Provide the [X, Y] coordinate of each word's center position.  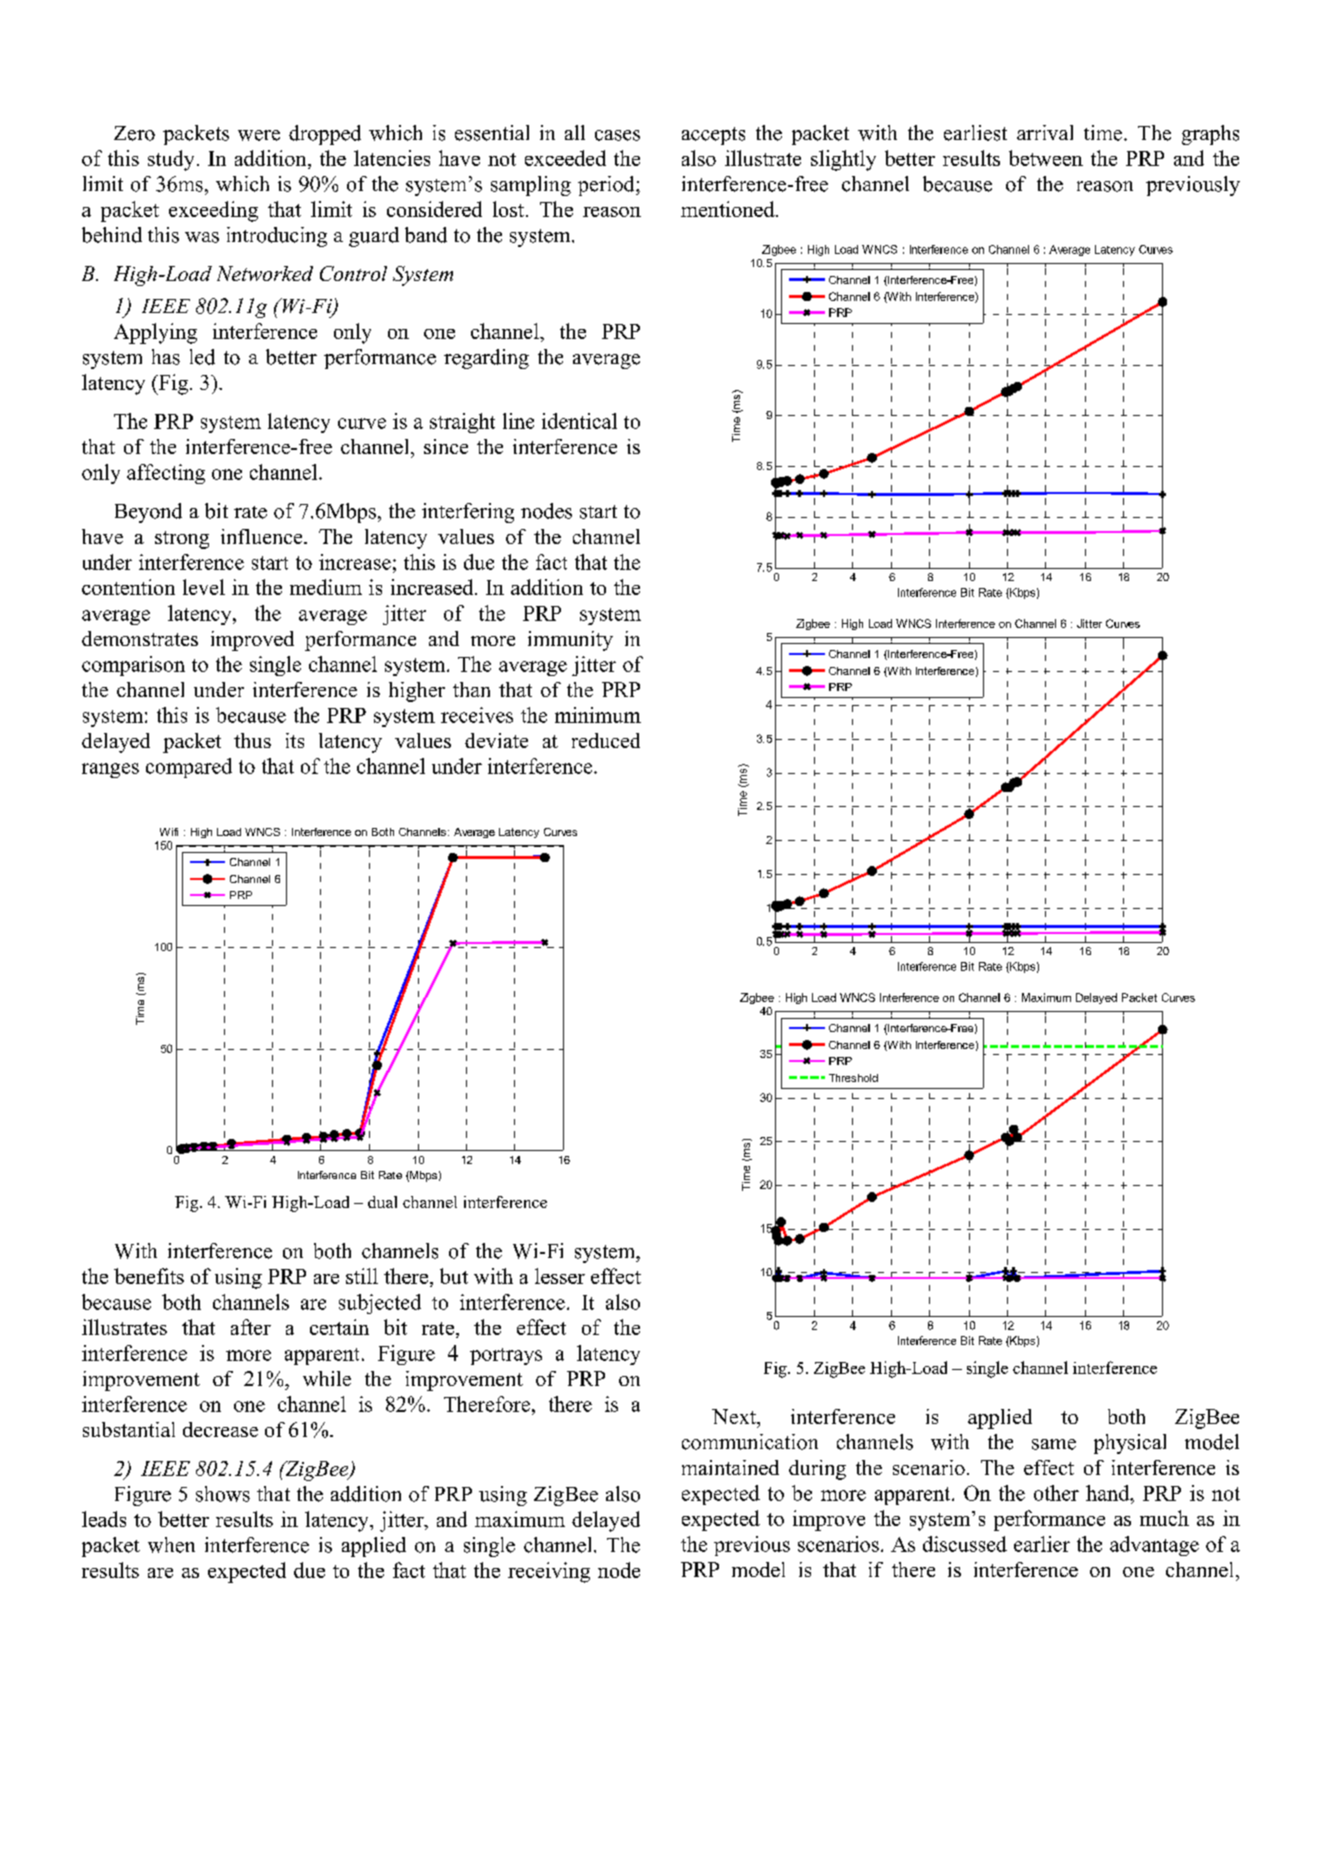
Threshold [853, 1078]
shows [223, 1494]
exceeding [213, 211]
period [607, 186]
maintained [730, 1467]
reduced [606, 740]
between [1046, 158]
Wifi [169, 832]
